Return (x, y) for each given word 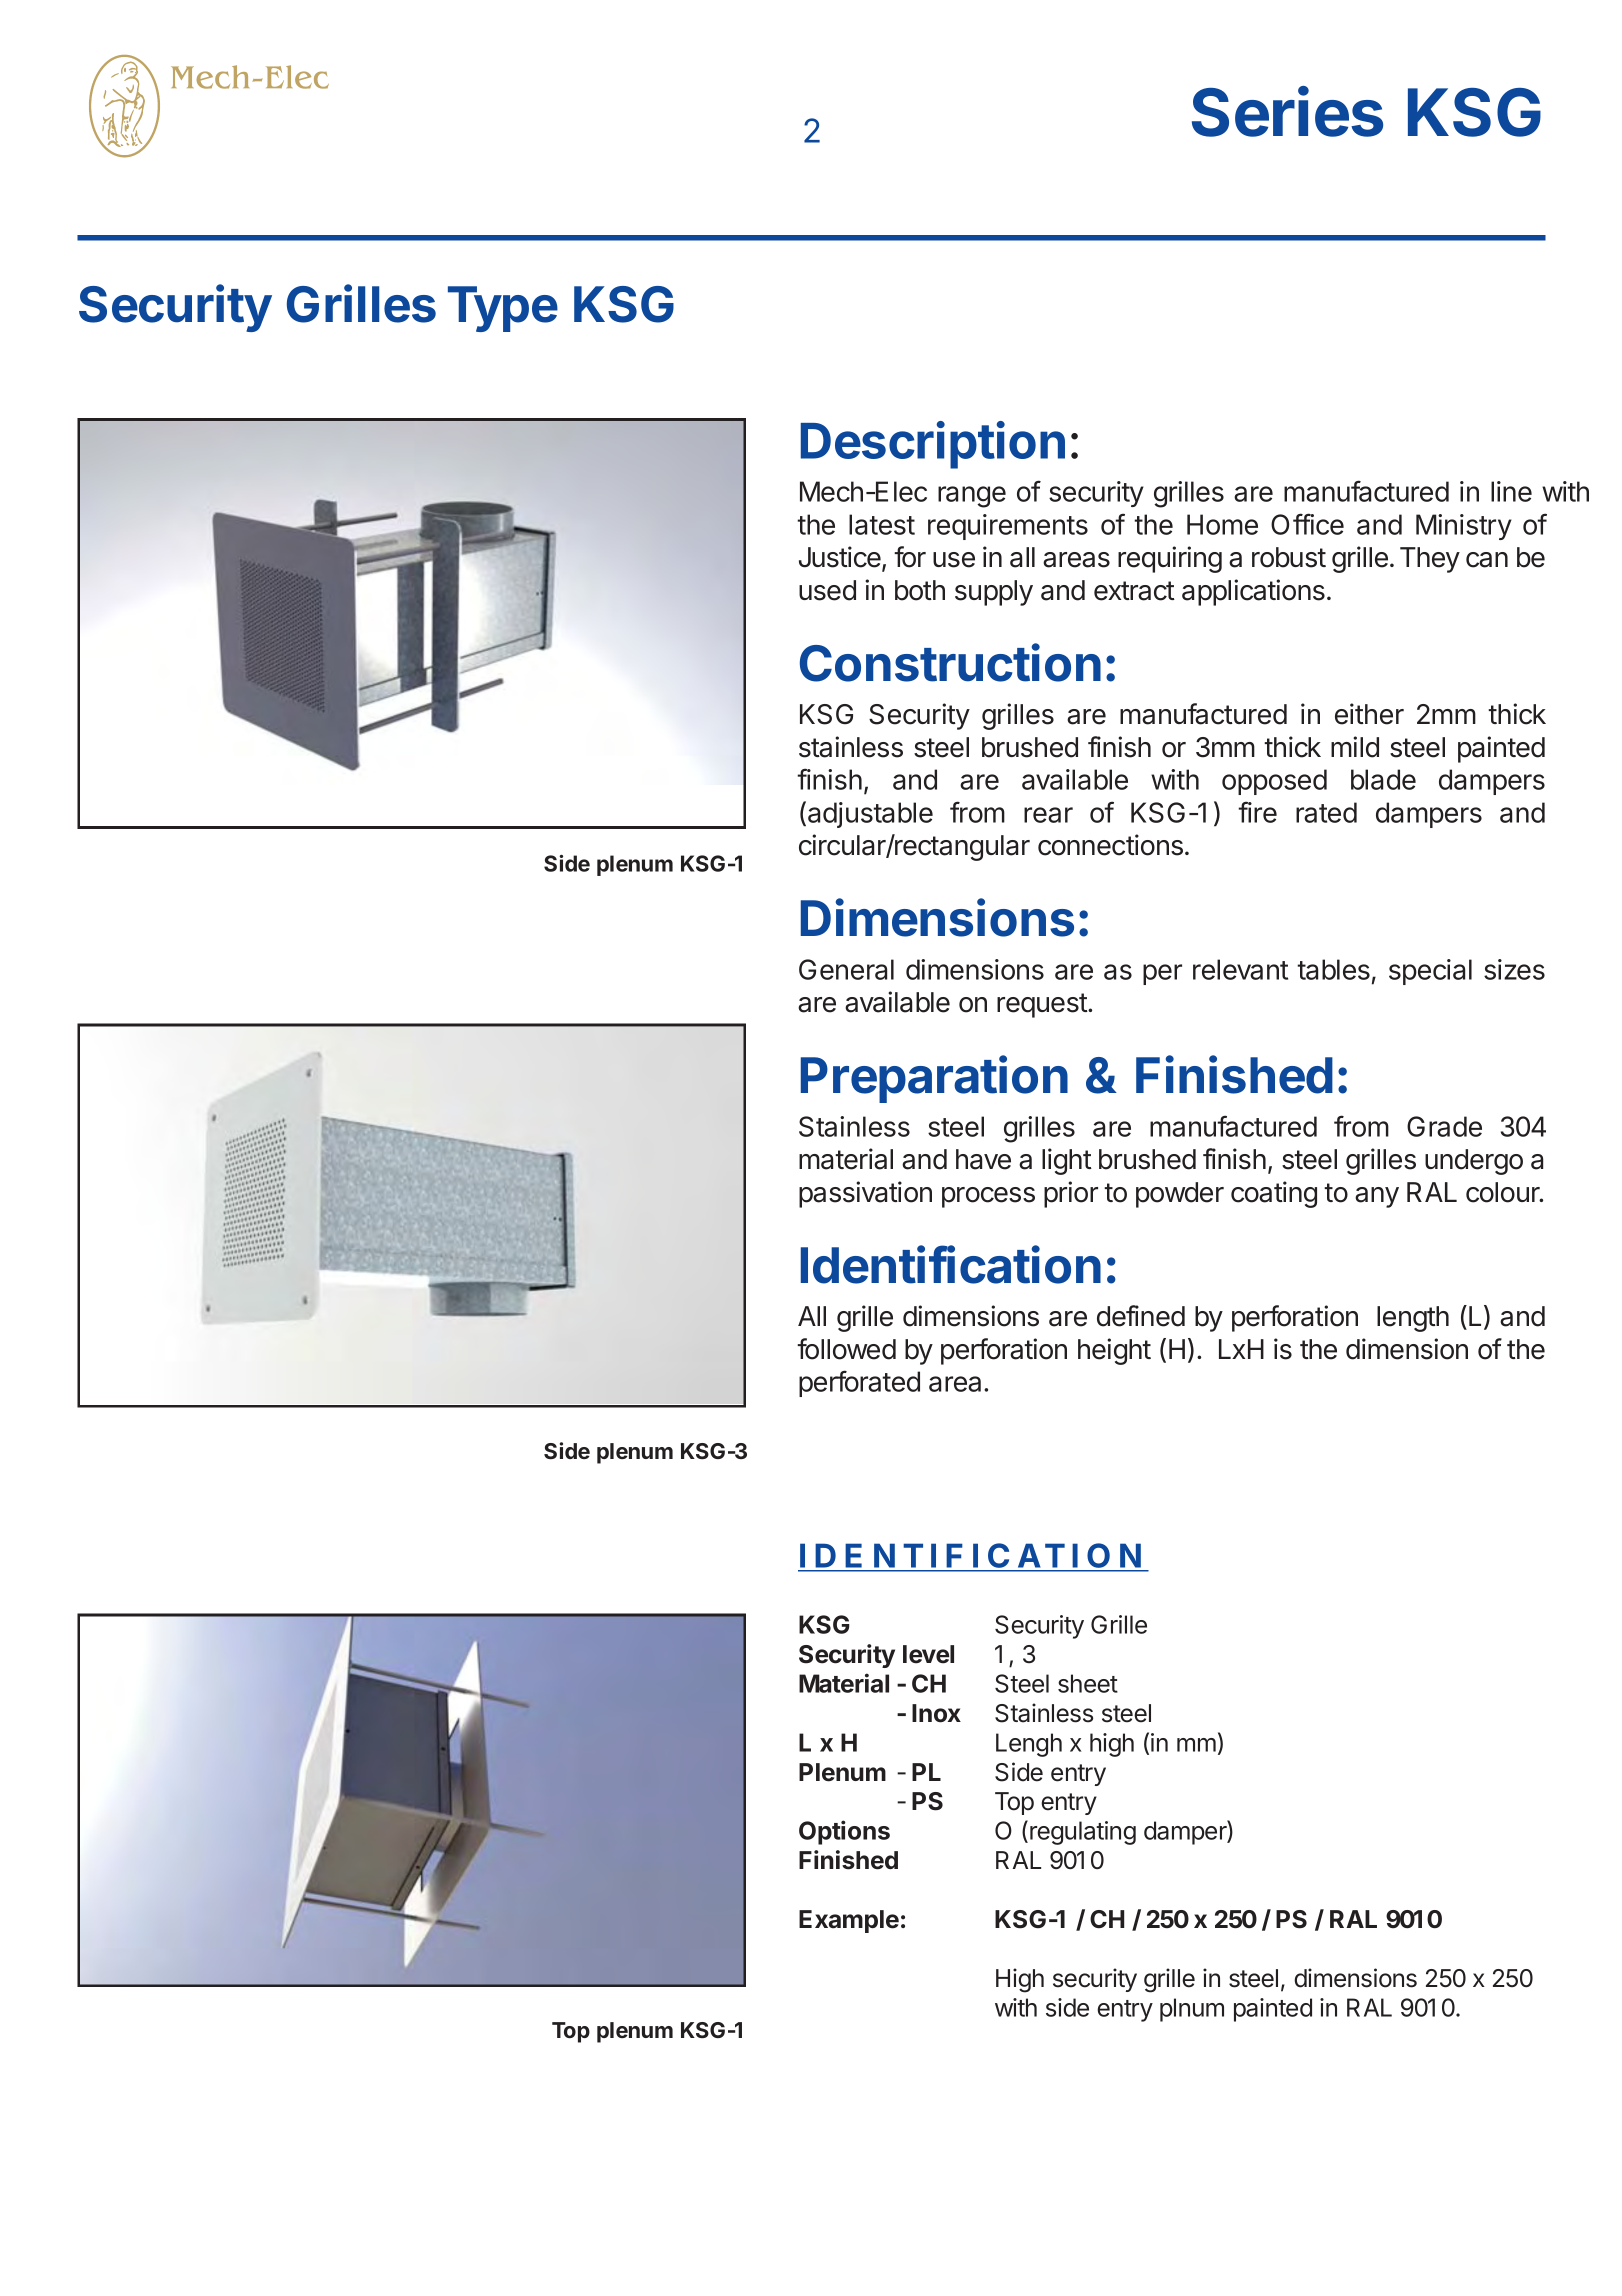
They (1430, 560)
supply (994, 593)
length (1413, 1319)
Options (844, 1832)
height (1114, 1351)
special (1430, 972)
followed (846, 1349)
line (1511, 491)
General (846, 969)
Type (503, 309)
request (1043, 1005)
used (827, 590)
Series (1287, 111)
